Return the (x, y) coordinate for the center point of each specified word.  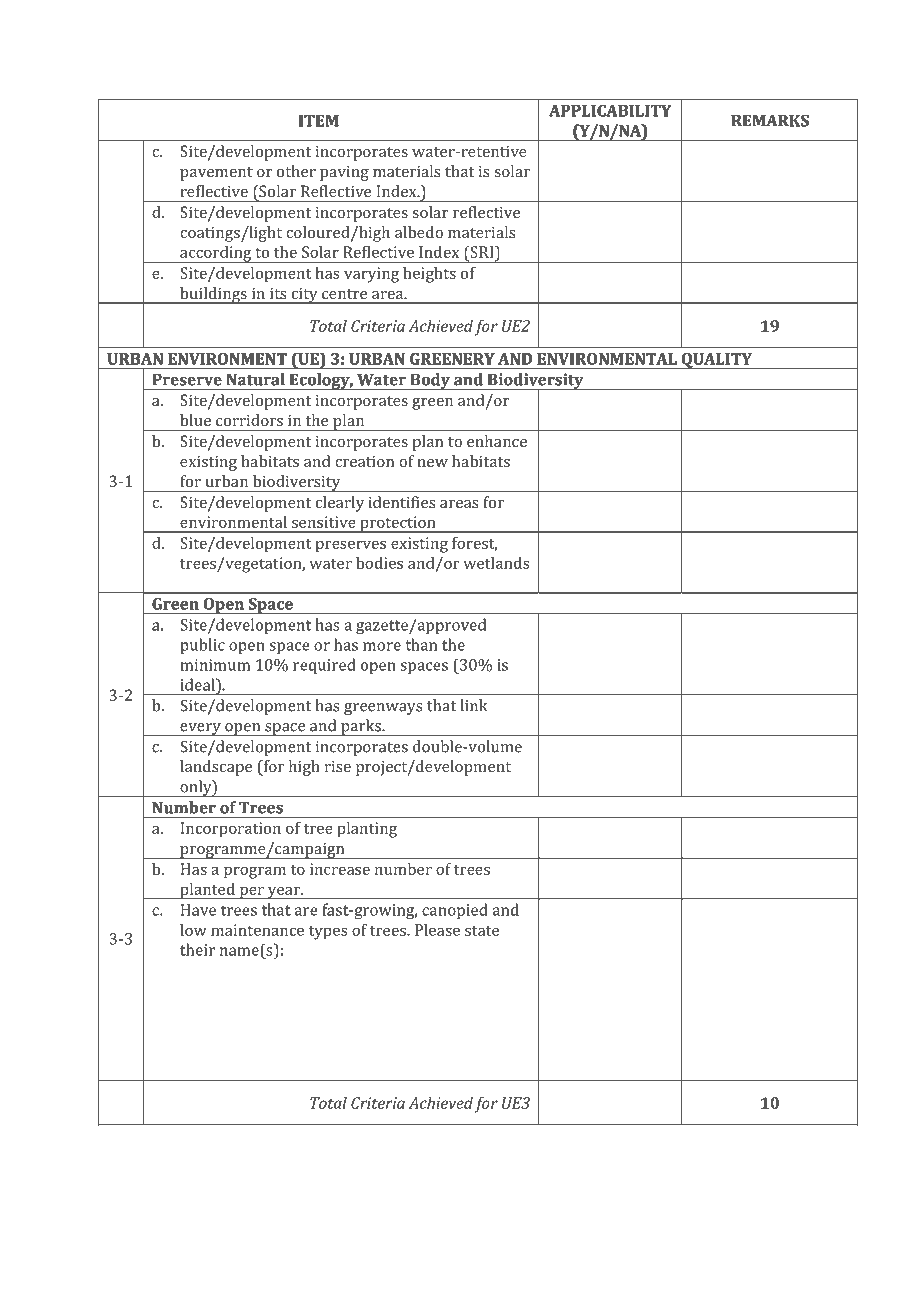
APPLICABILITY (610, 111)
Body (430, 381)
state (482, 931)
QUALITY (716, 361)
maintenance (257, 930)
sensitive (324, 522)
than (421, 644)
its (278, 293)
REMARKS (770, 121)
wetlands (496, 563)
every (200, 729)
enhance (497, 441)
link (474, 705)
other (296, 171)
